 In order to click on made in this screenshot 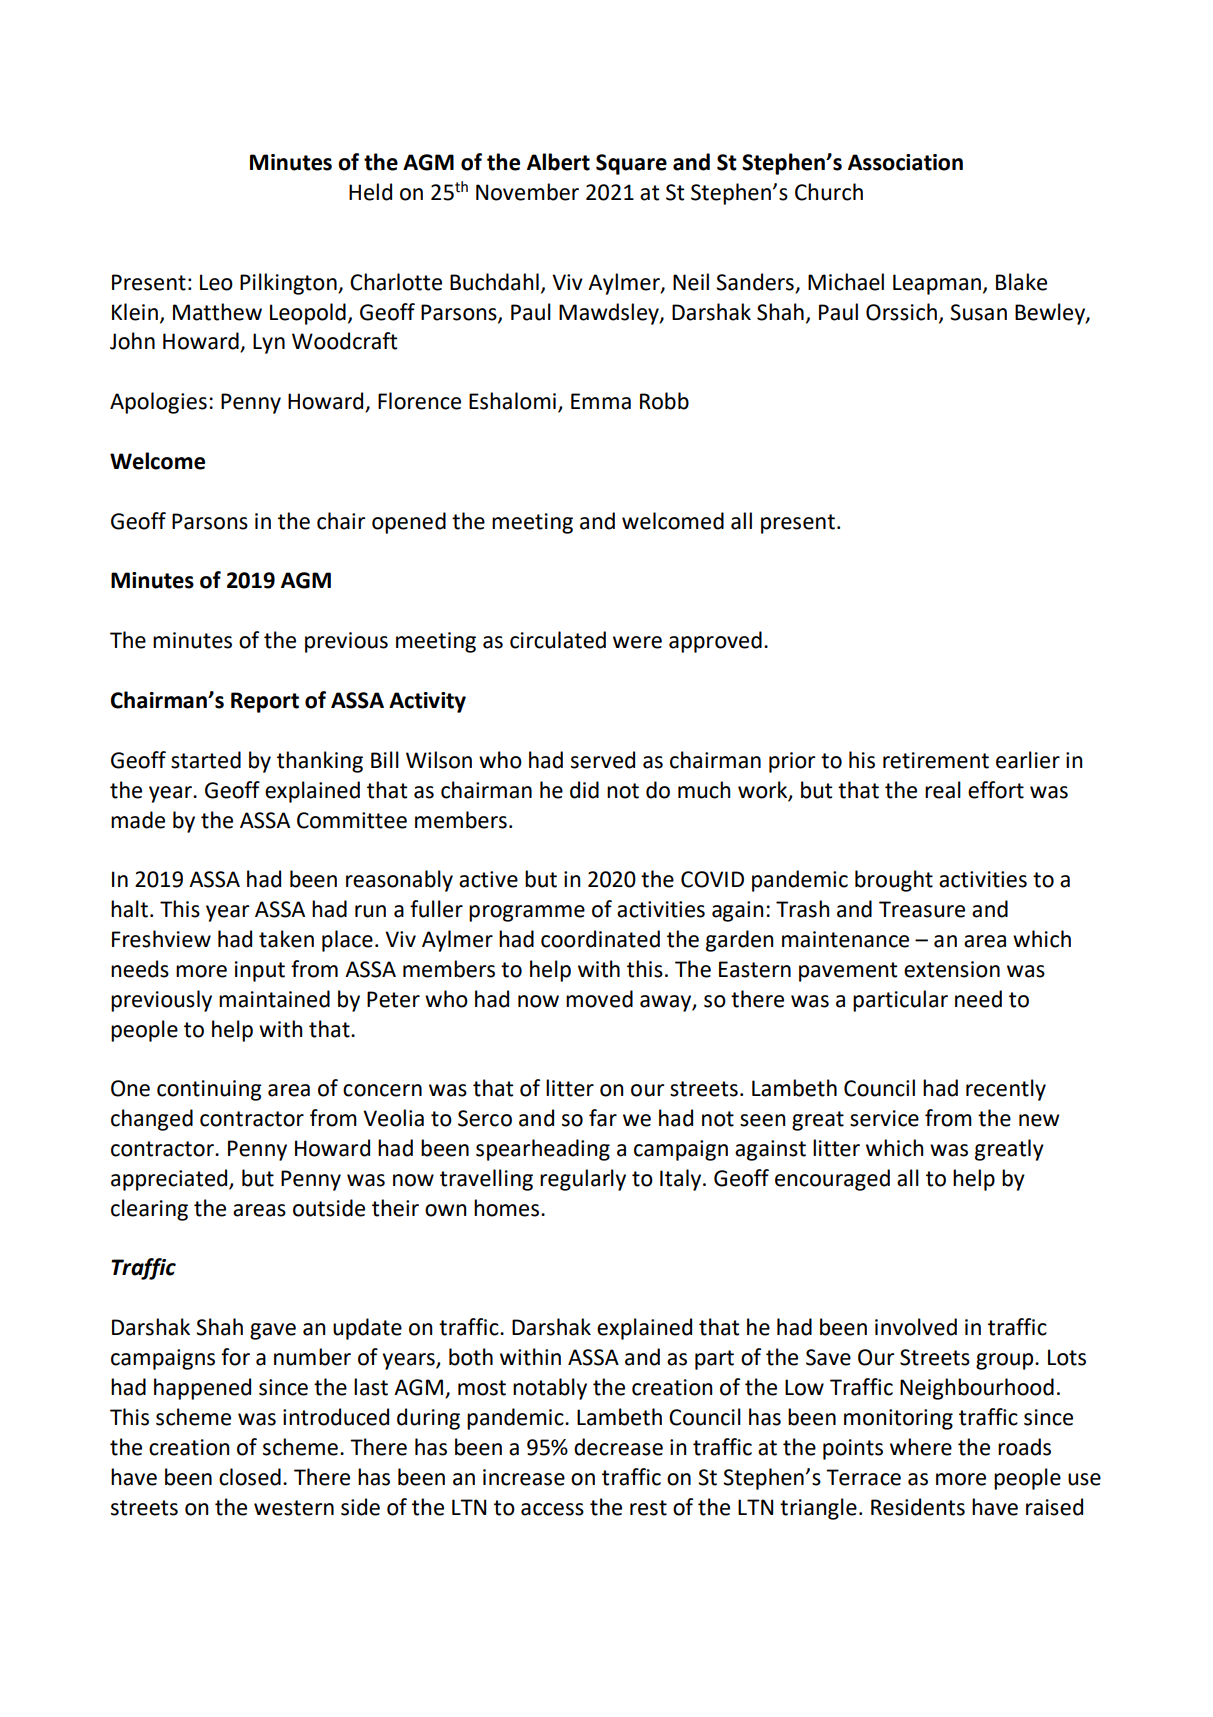, I will do `click(138, 820)`.
